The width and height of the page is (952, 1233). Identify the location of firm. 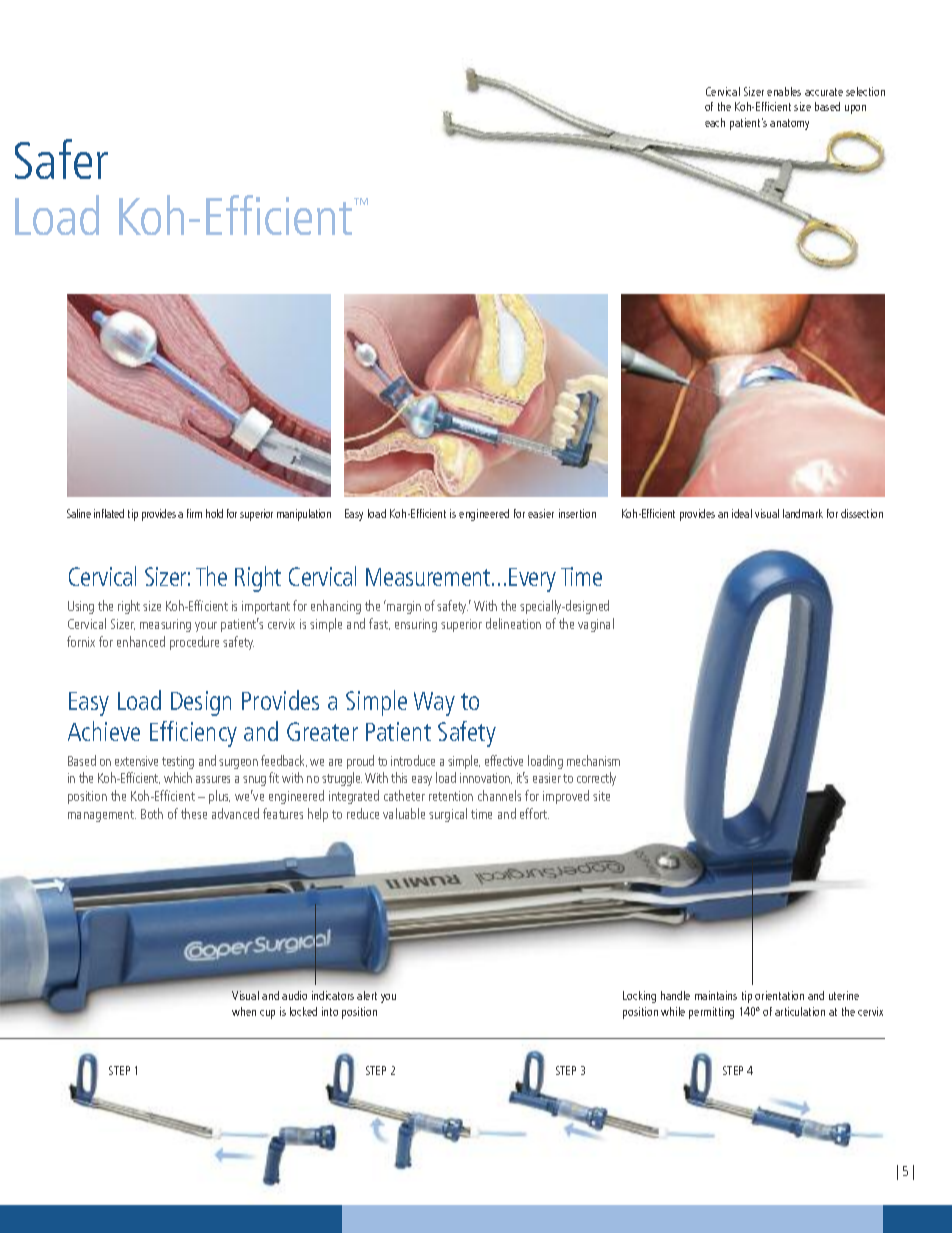
(194, 513).
